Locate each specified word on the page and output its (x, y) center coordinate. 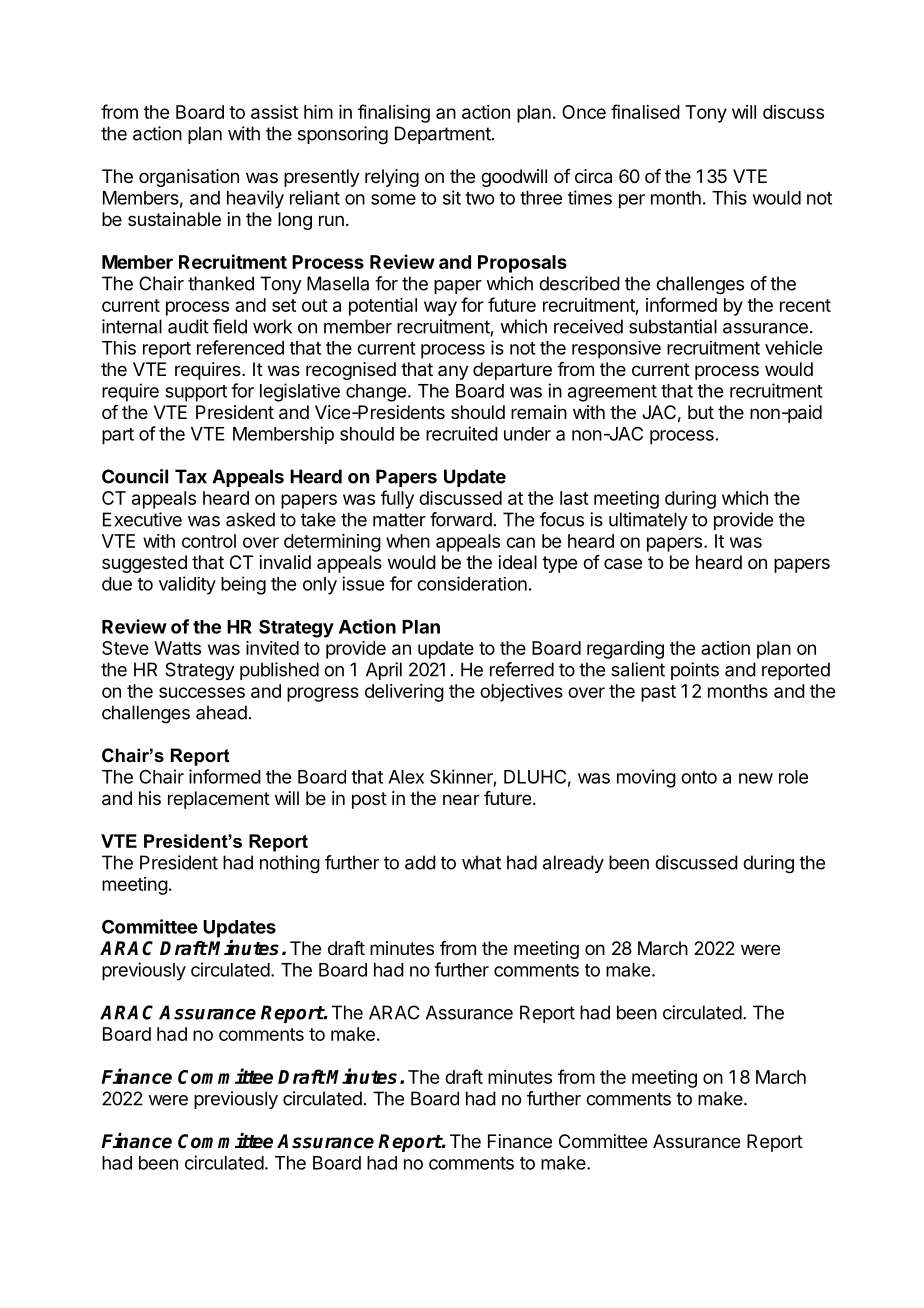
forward (461, 519)
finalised (645, 111)
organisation (189, 178)
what (481, 862)
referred (522, 669)
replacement (219, 800)
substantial (673, 326)
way (440, 308)
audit (188, 326)
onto (699, 777)
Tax (191, 476)
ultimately (648, 521)
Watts (177, 648)
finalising (394, 113)
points (695, 671)
